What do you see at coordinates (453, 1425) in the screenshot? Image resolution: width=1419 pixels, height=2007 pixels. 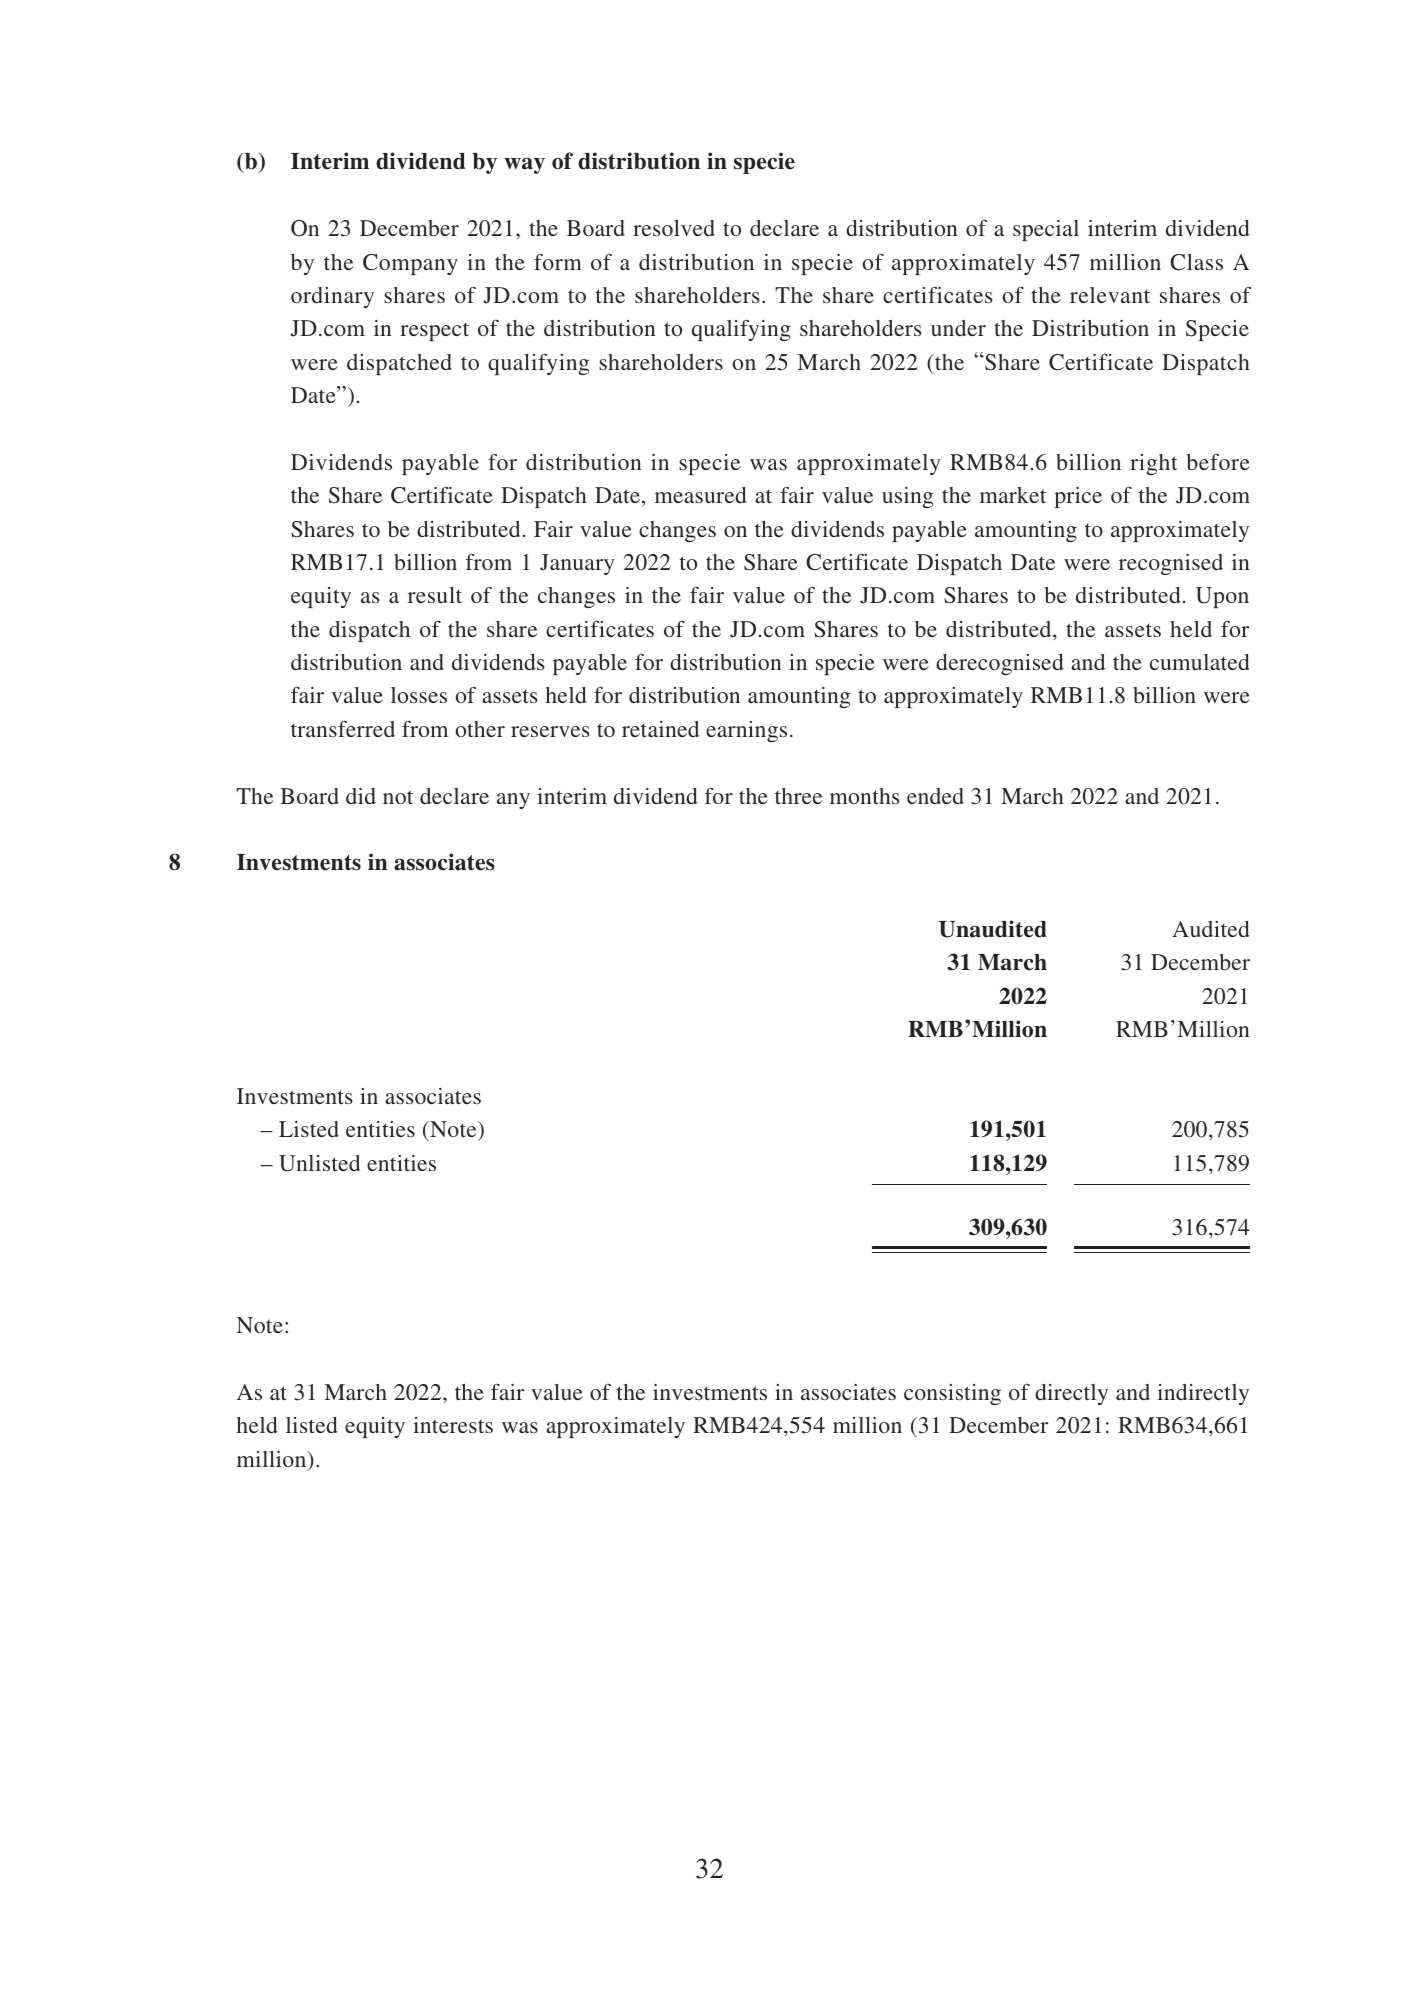 I see `interests` at bounding box center [453, 1425].
